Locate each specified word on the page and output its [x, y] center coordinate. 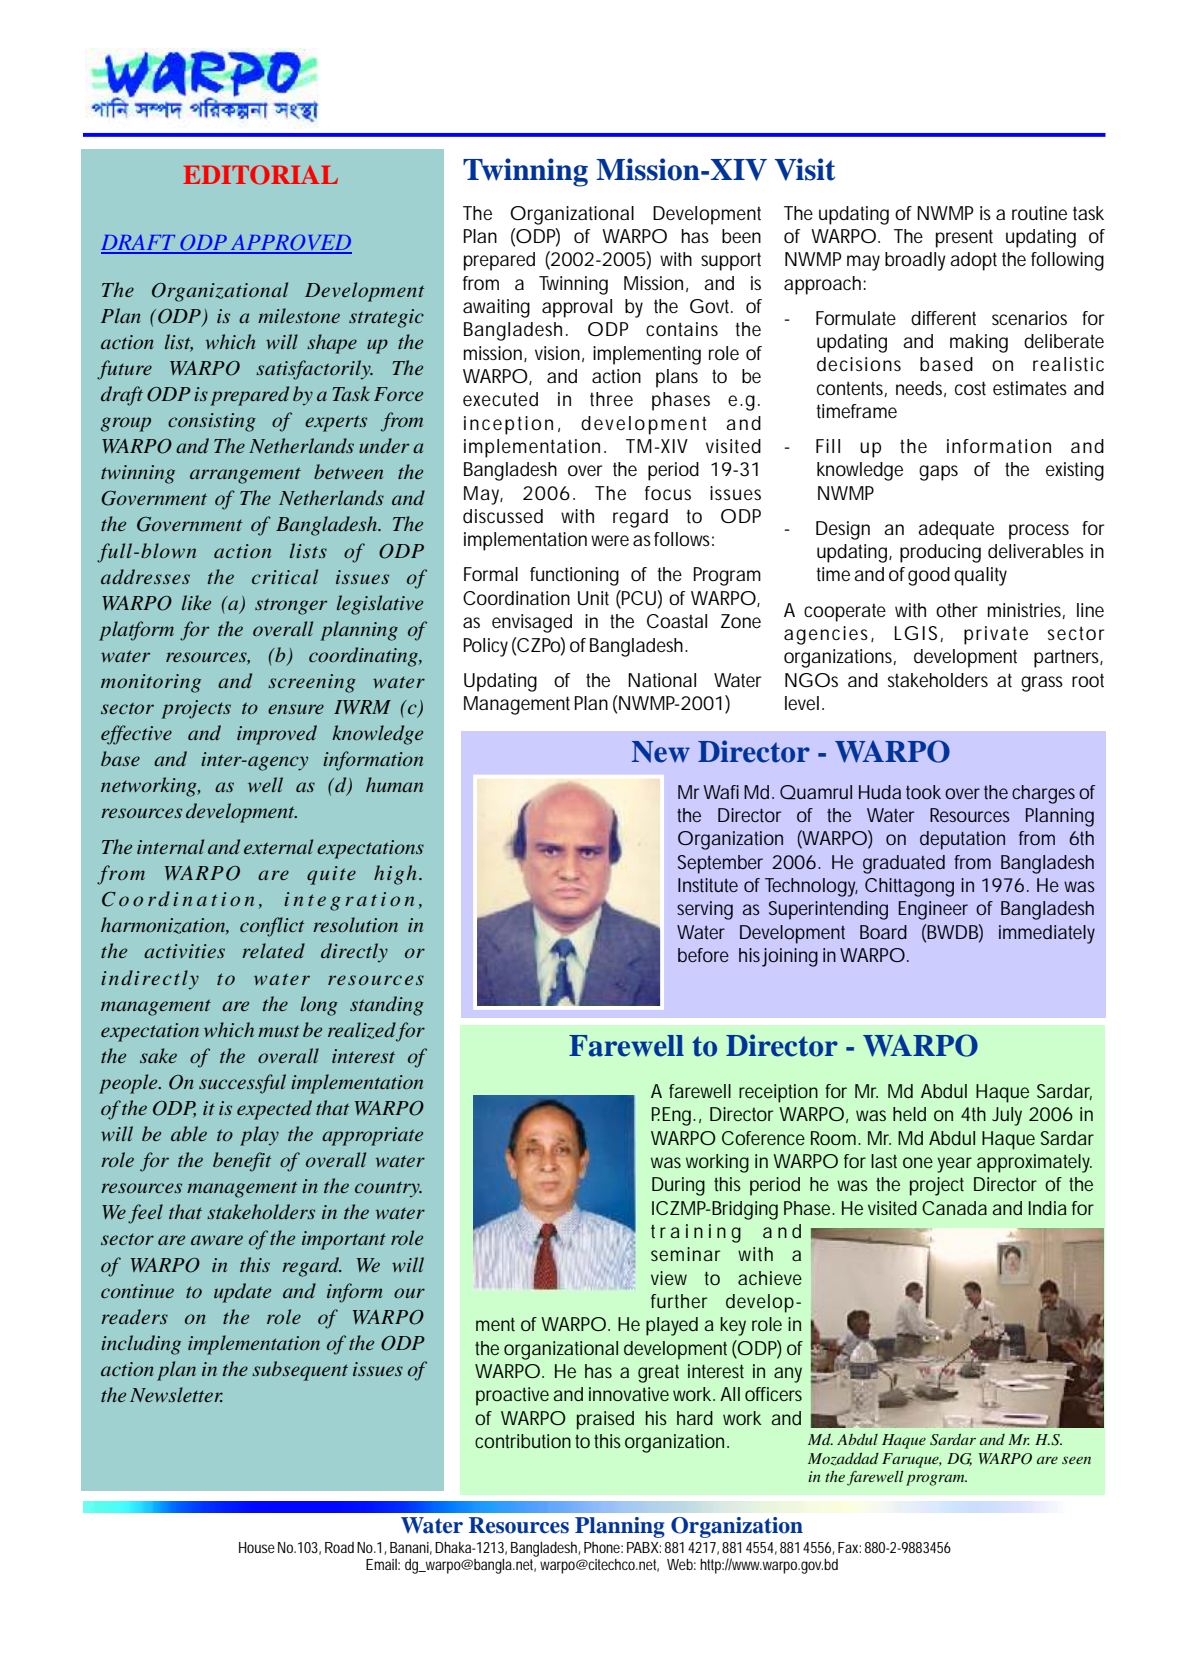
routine [1039, 213]
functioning [574, 576]
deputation [962, 840]
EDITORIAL [260, 175]
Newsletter [176, 1394]
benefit [242, 1162]
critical [285, 576]
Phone [603, 1547]
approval [577, 308]
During [678, 1186]
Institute [708, 885]
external [278, 846]
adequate [956, 530]
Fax [849, 1547]
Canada [954, 1208]
